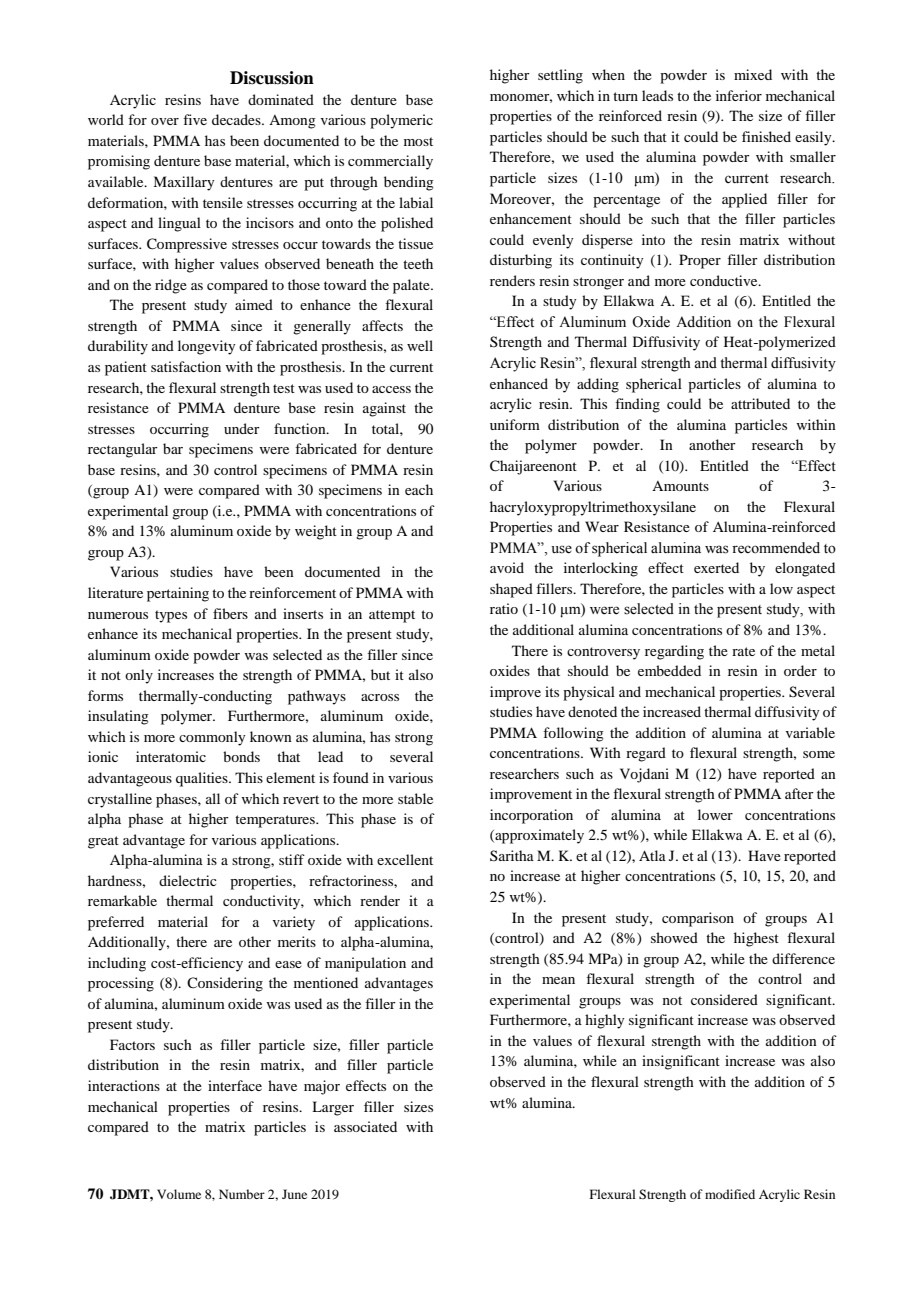  Describe the element at coordinates (392, 616) in the screenshot. I see `attempt` at that location.
